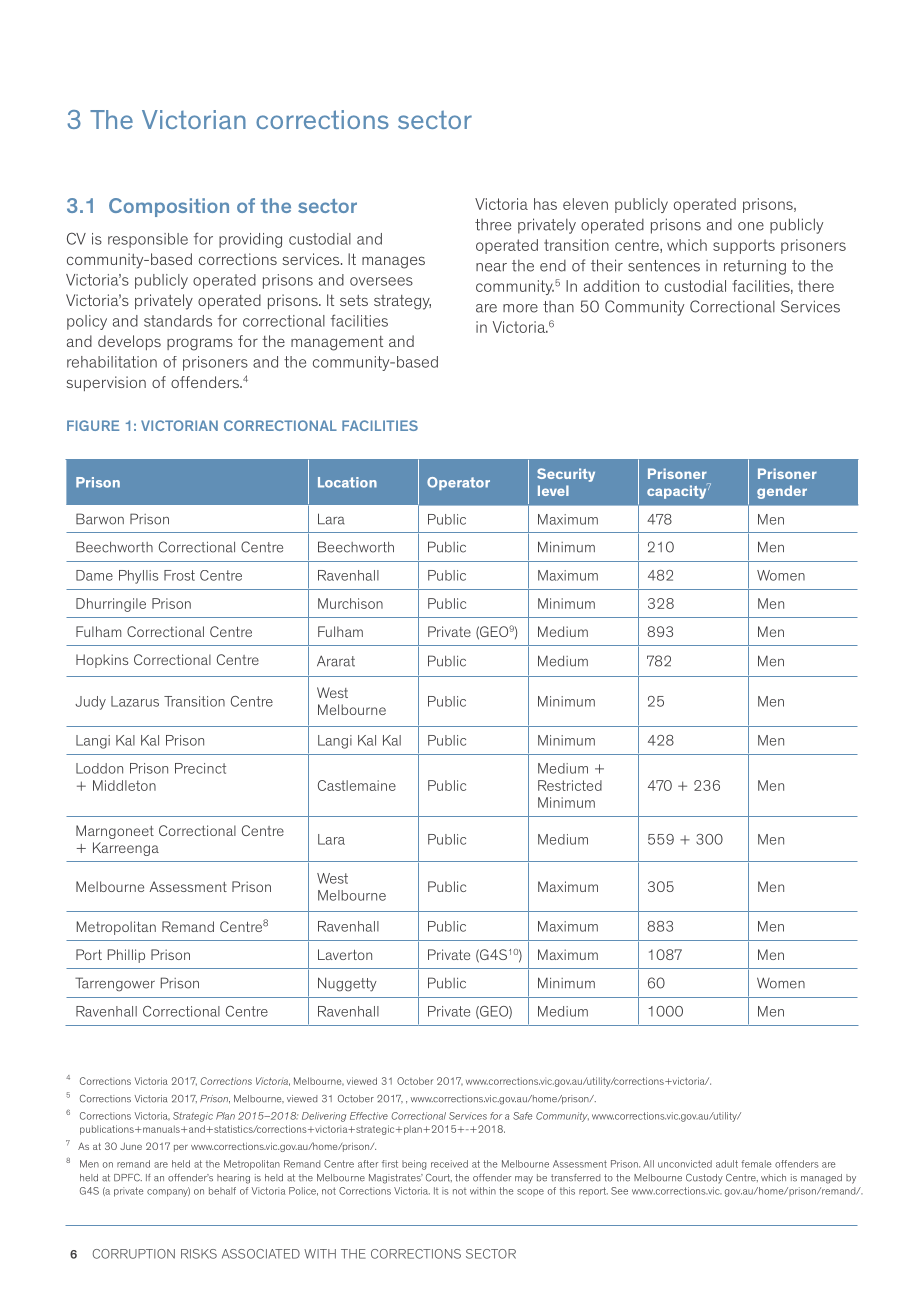  Describe the element at coordinates (570, 785) in the screenshot. I see `Restricted` at that location.
